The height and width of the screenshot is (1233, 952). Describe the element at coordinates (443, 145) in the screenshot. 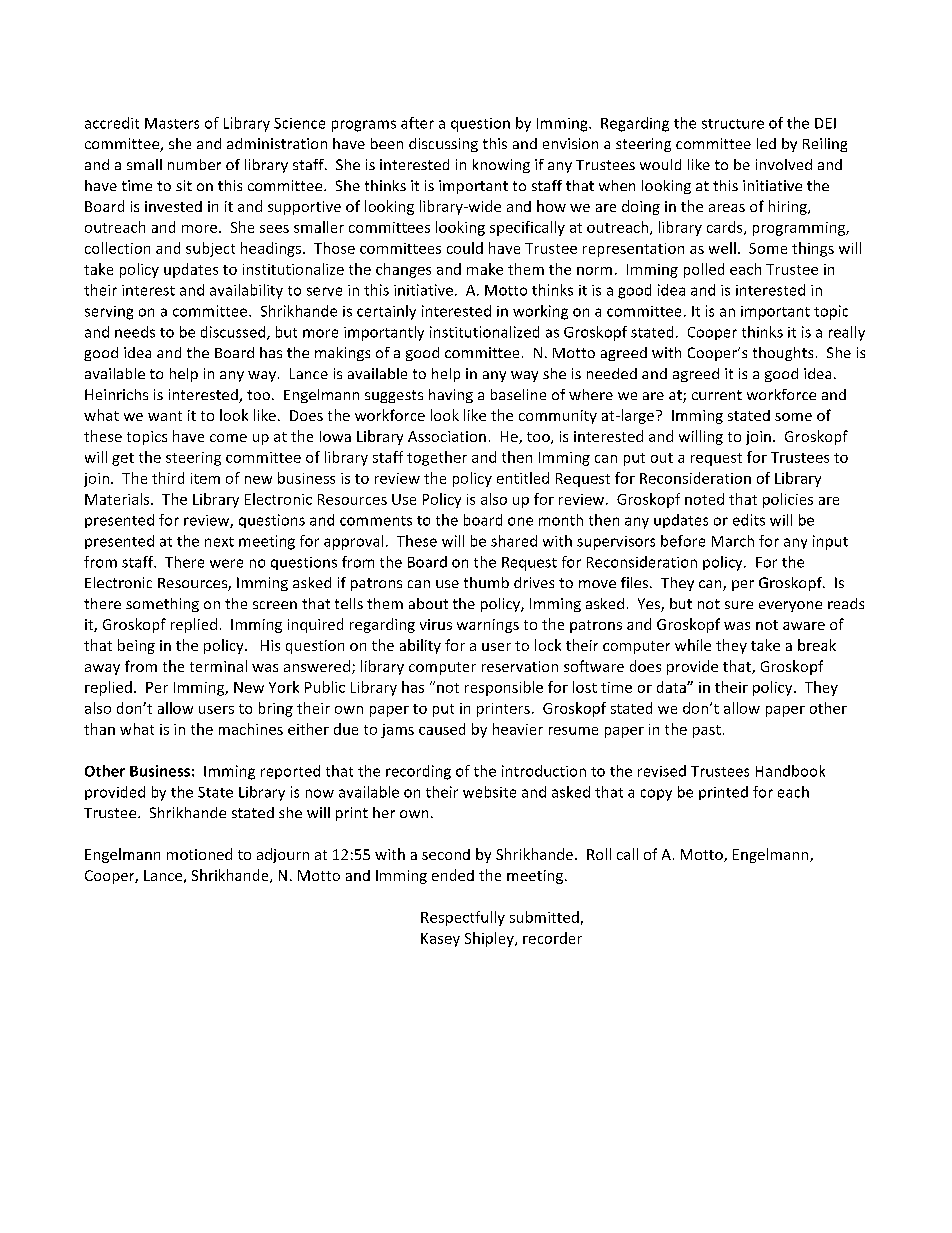

I see `discussing` at that location.
